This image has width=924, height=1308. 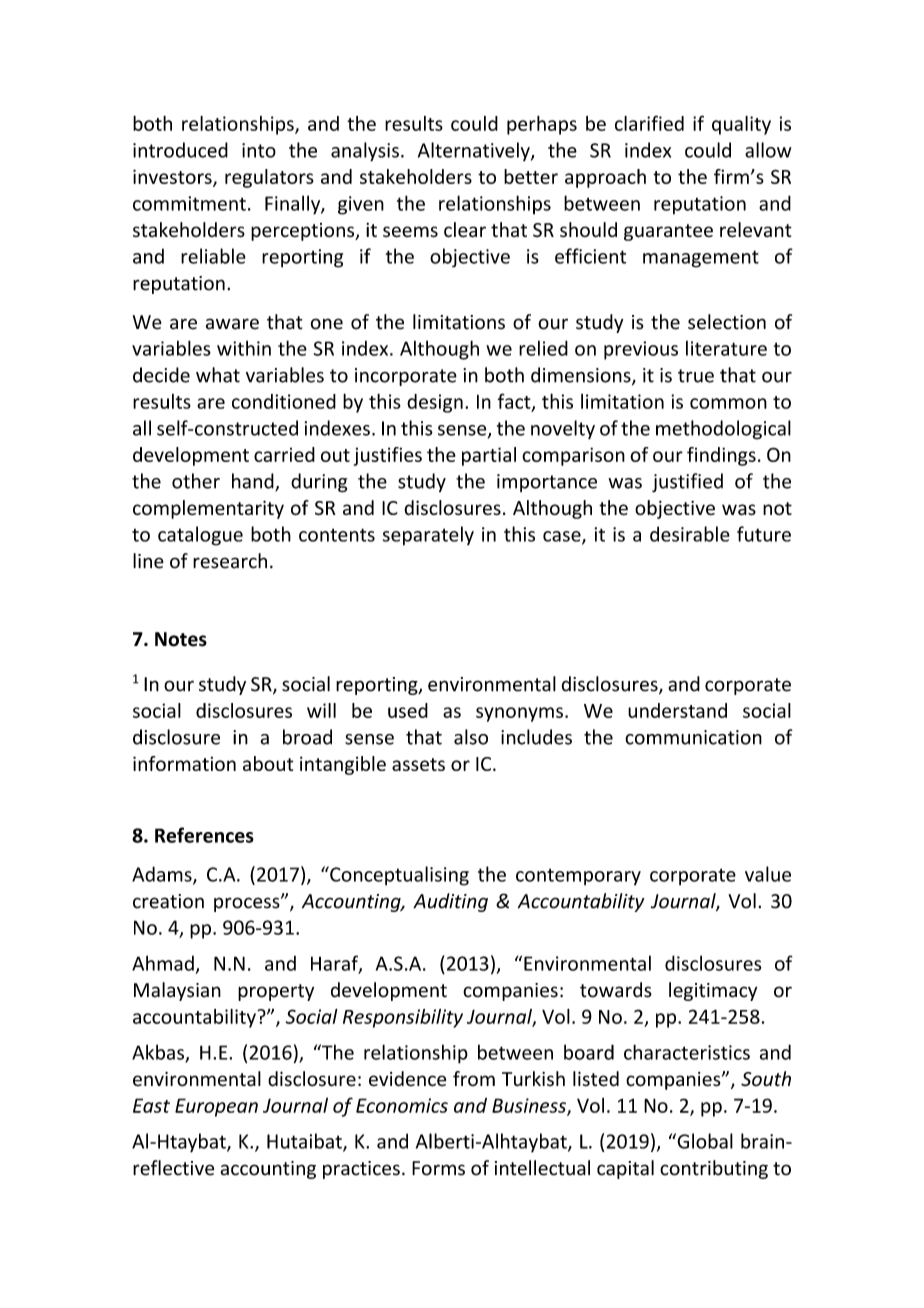 What do you see at coordinates (475, 151) in the image?
I see `Alternatively` at bounding box center [475, 151].
